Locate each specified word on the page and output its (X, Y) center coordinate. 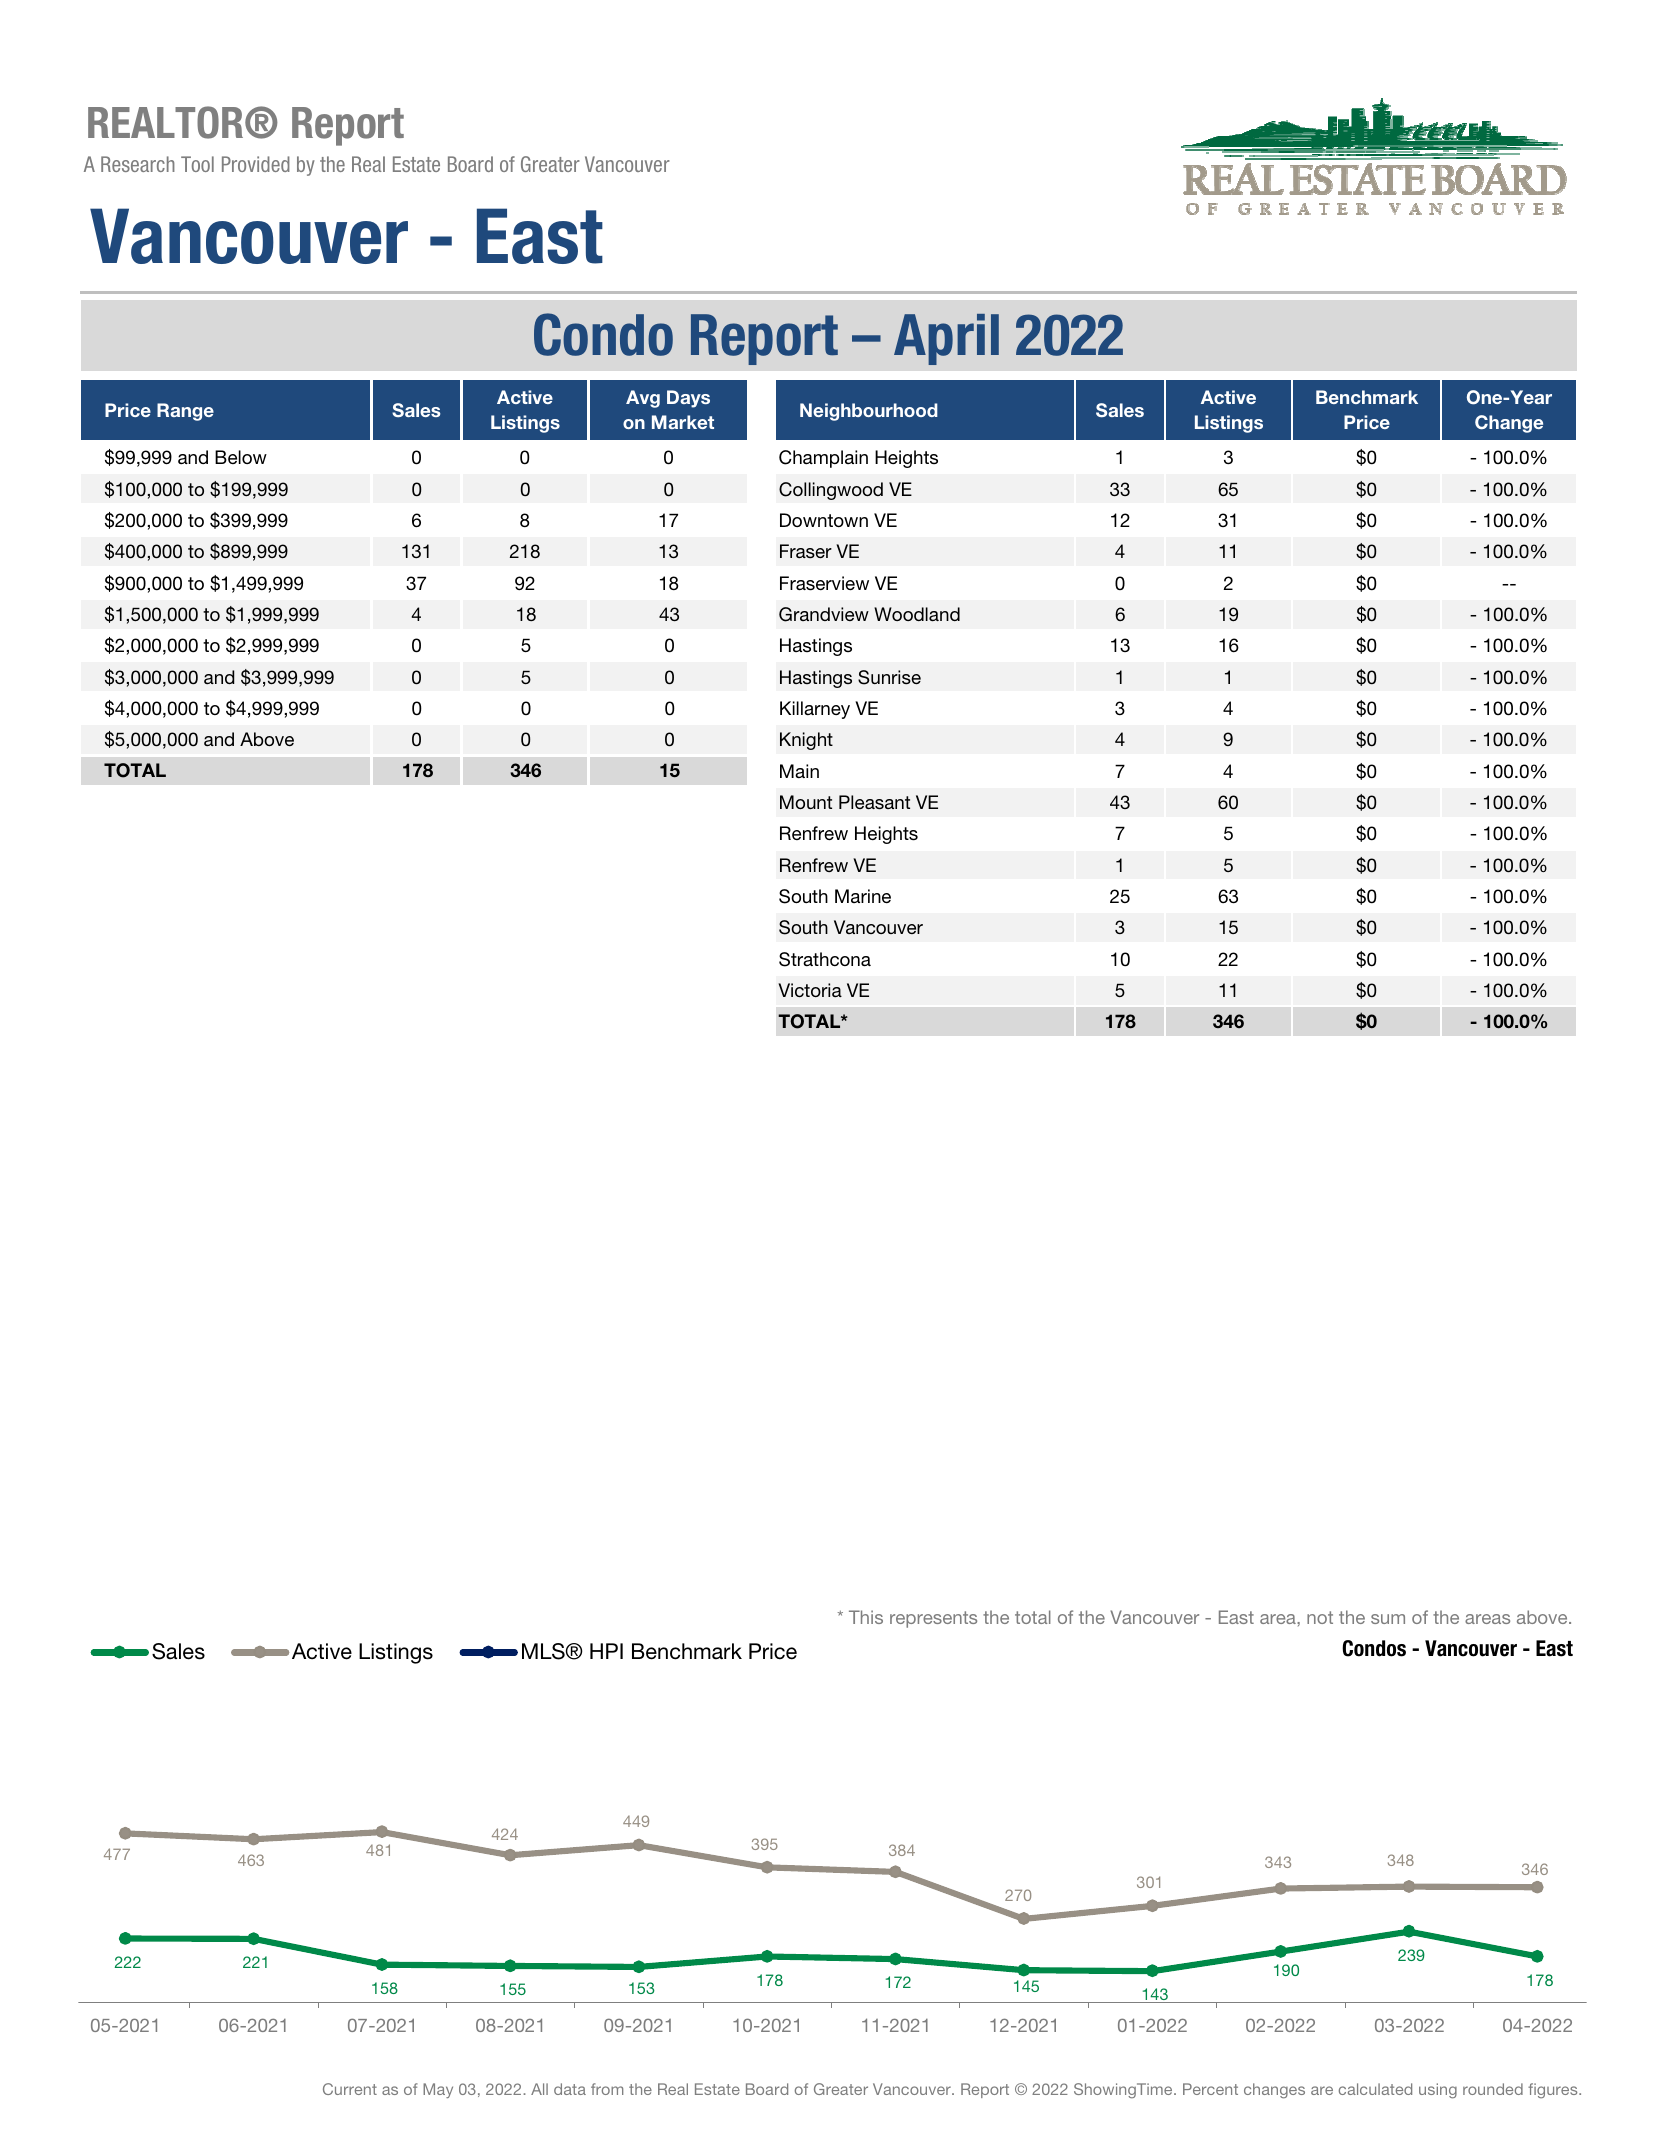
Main (799, 771)
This (866, 1617)
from (607, 2089)
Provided (256, 164)
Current (350, 2089)
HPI (606, 1651)
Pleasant (874, 802)
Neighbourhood (869, 412)
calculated (1375, 2089)
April (946, 339)
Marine (863, 896)
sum (1388, 1619)
